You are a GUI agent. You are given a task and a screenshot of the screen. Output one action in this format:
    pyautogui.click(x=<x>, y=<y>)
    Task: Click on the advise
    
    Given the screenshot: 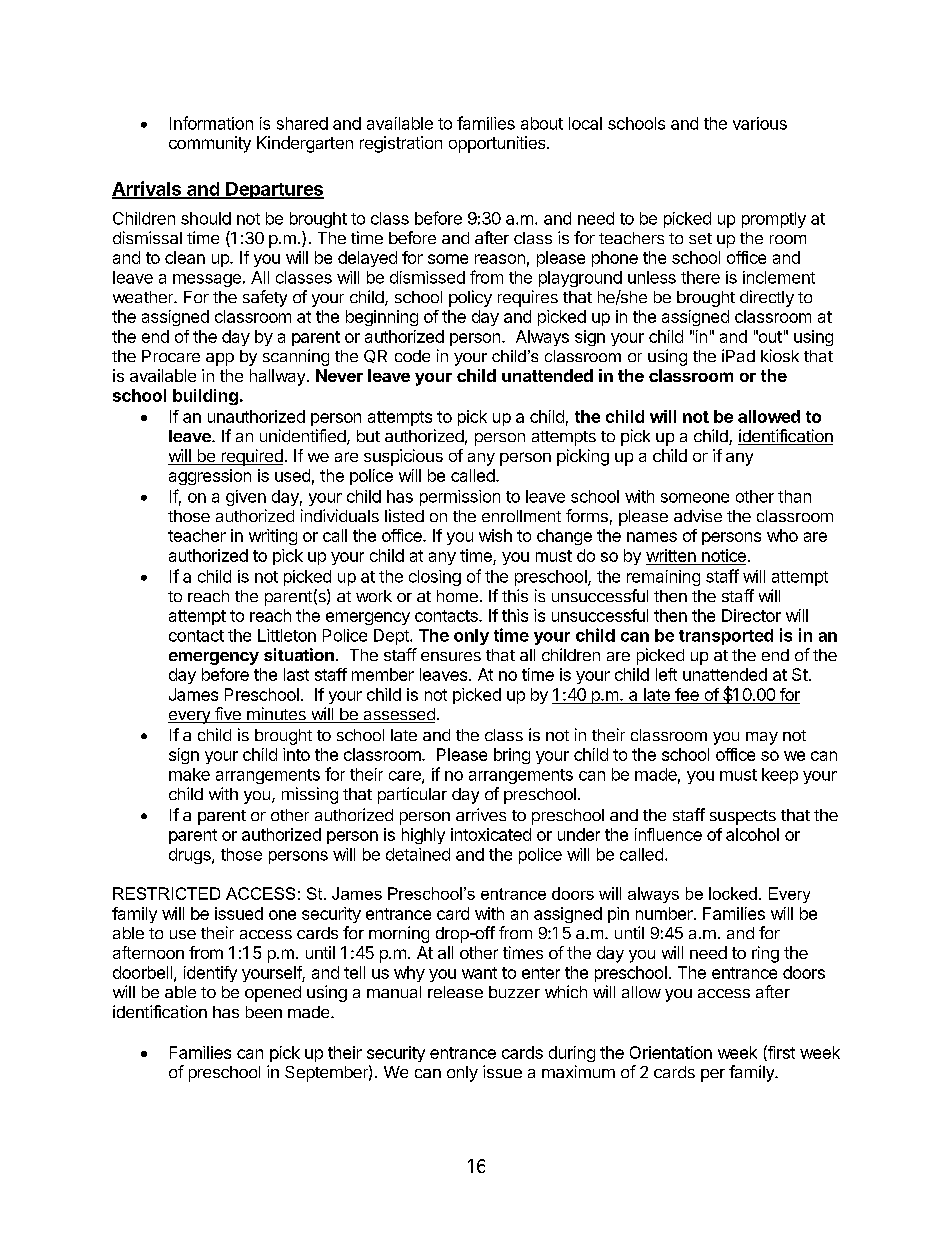 What is the action you would take?
    pyautogui.click(x=698, y=515)
